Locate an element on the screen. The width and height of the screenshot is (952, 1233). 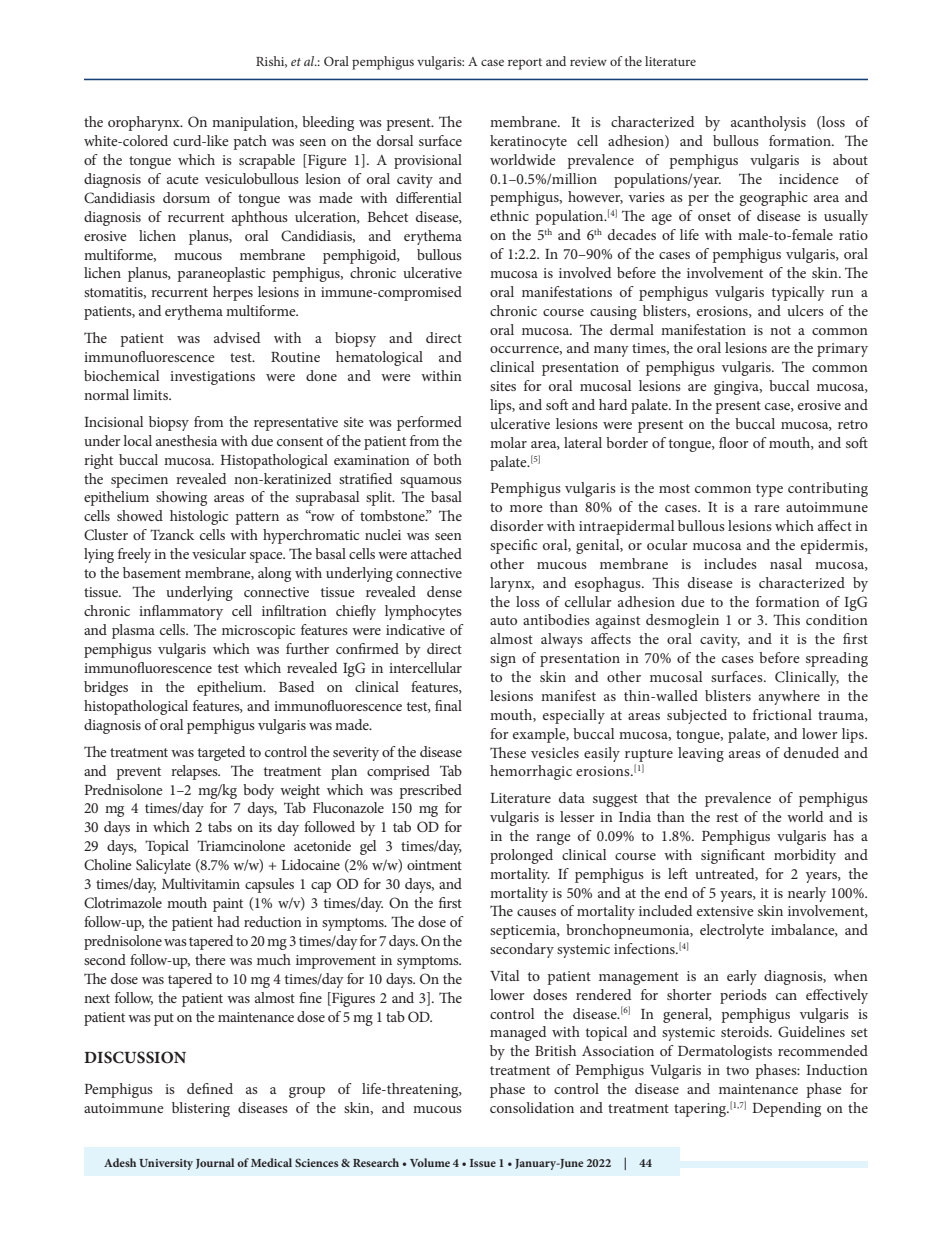
patch is located at coordinates (250, 142).
